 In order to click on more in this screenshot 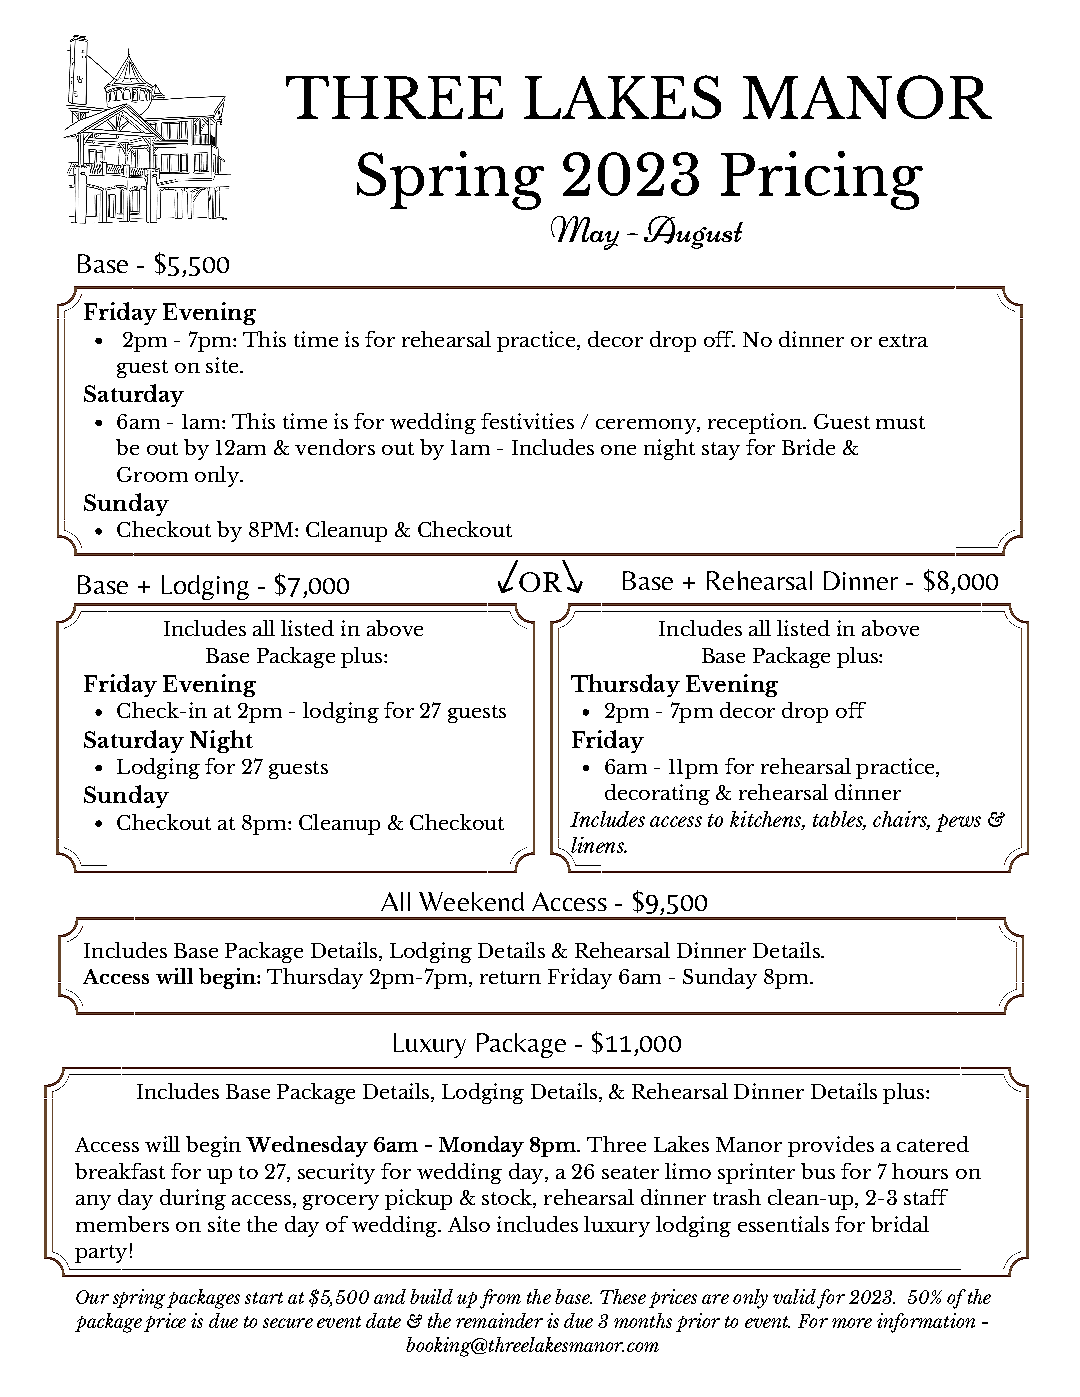, I will do `click(852, 1323)`.
